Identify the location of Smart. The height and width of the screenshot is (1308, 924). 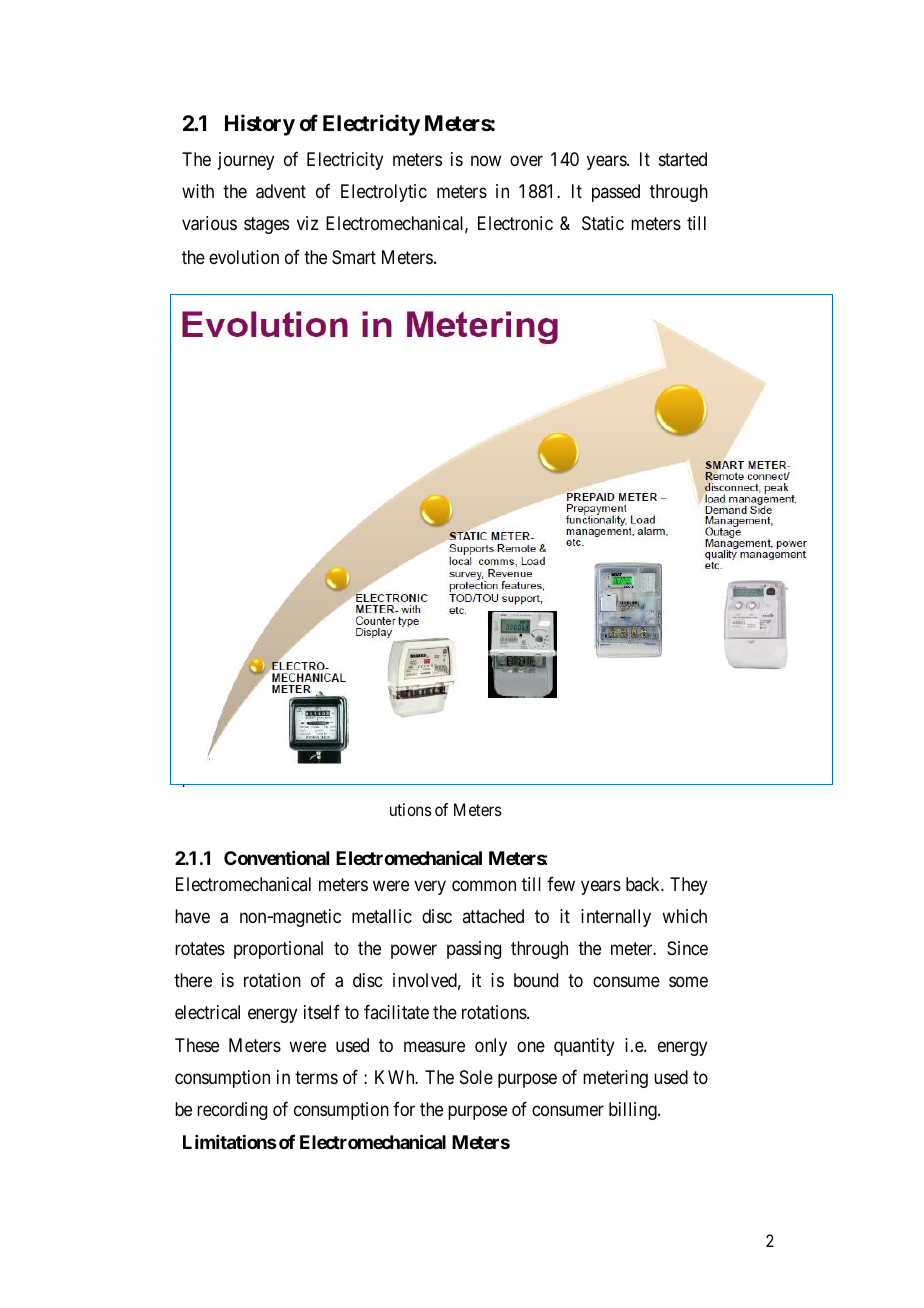
(354, 257).
